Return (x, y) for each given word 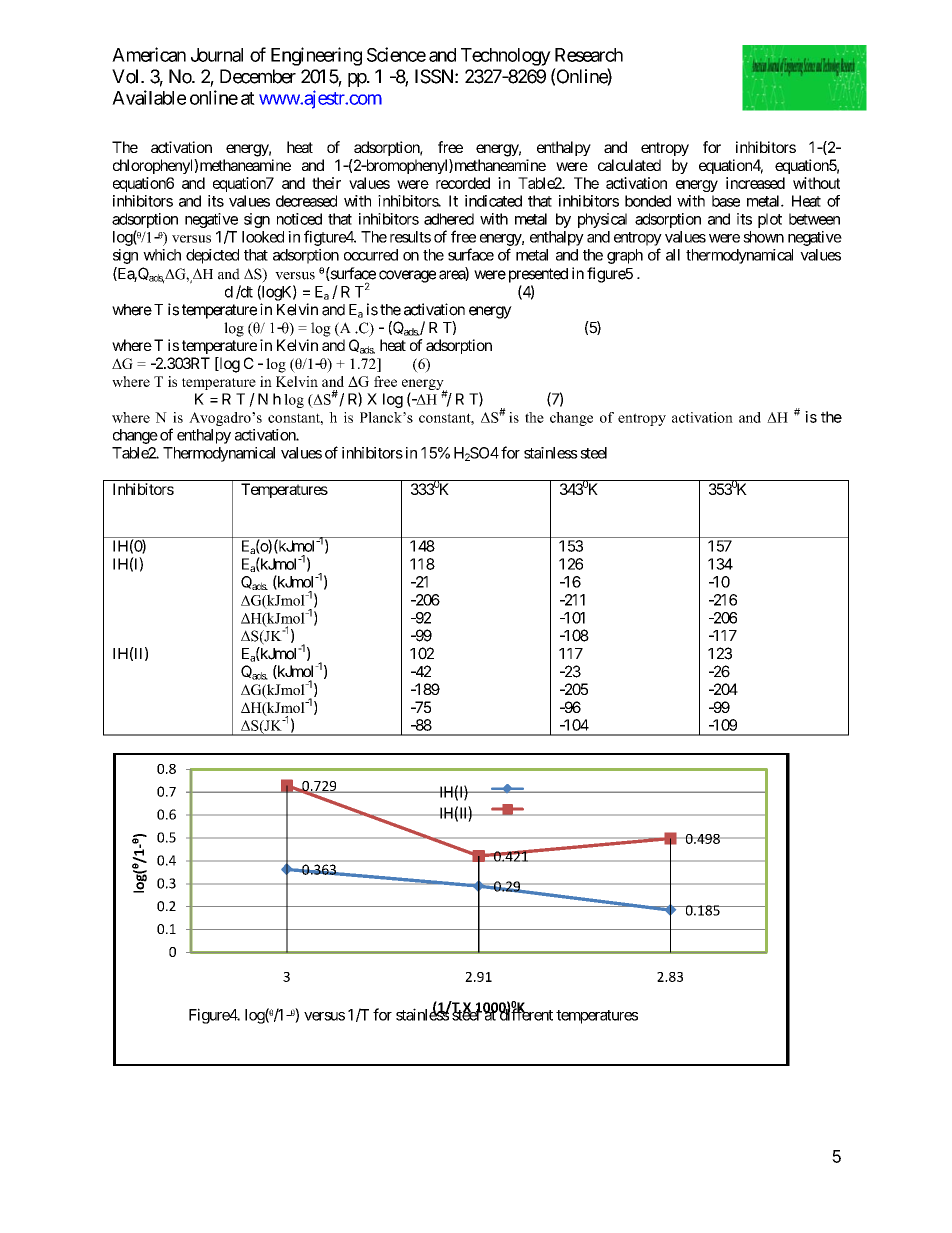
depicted (212, 256)
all (673, 255)
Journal (217, 55)
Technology (506, 57)
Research (589, 55)
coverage (407, 276)
